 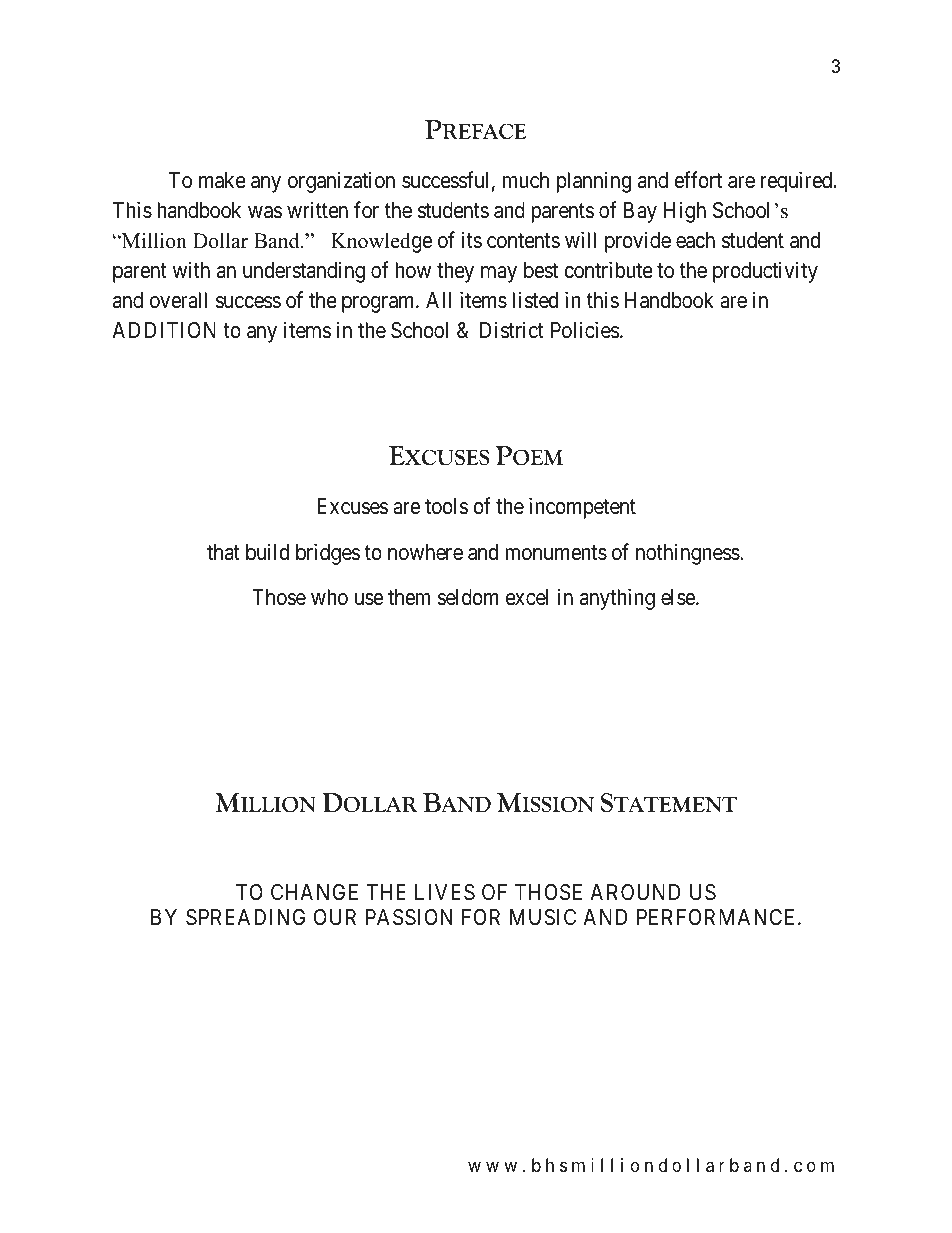 I want to click on who, so click(x=329, y=597).
